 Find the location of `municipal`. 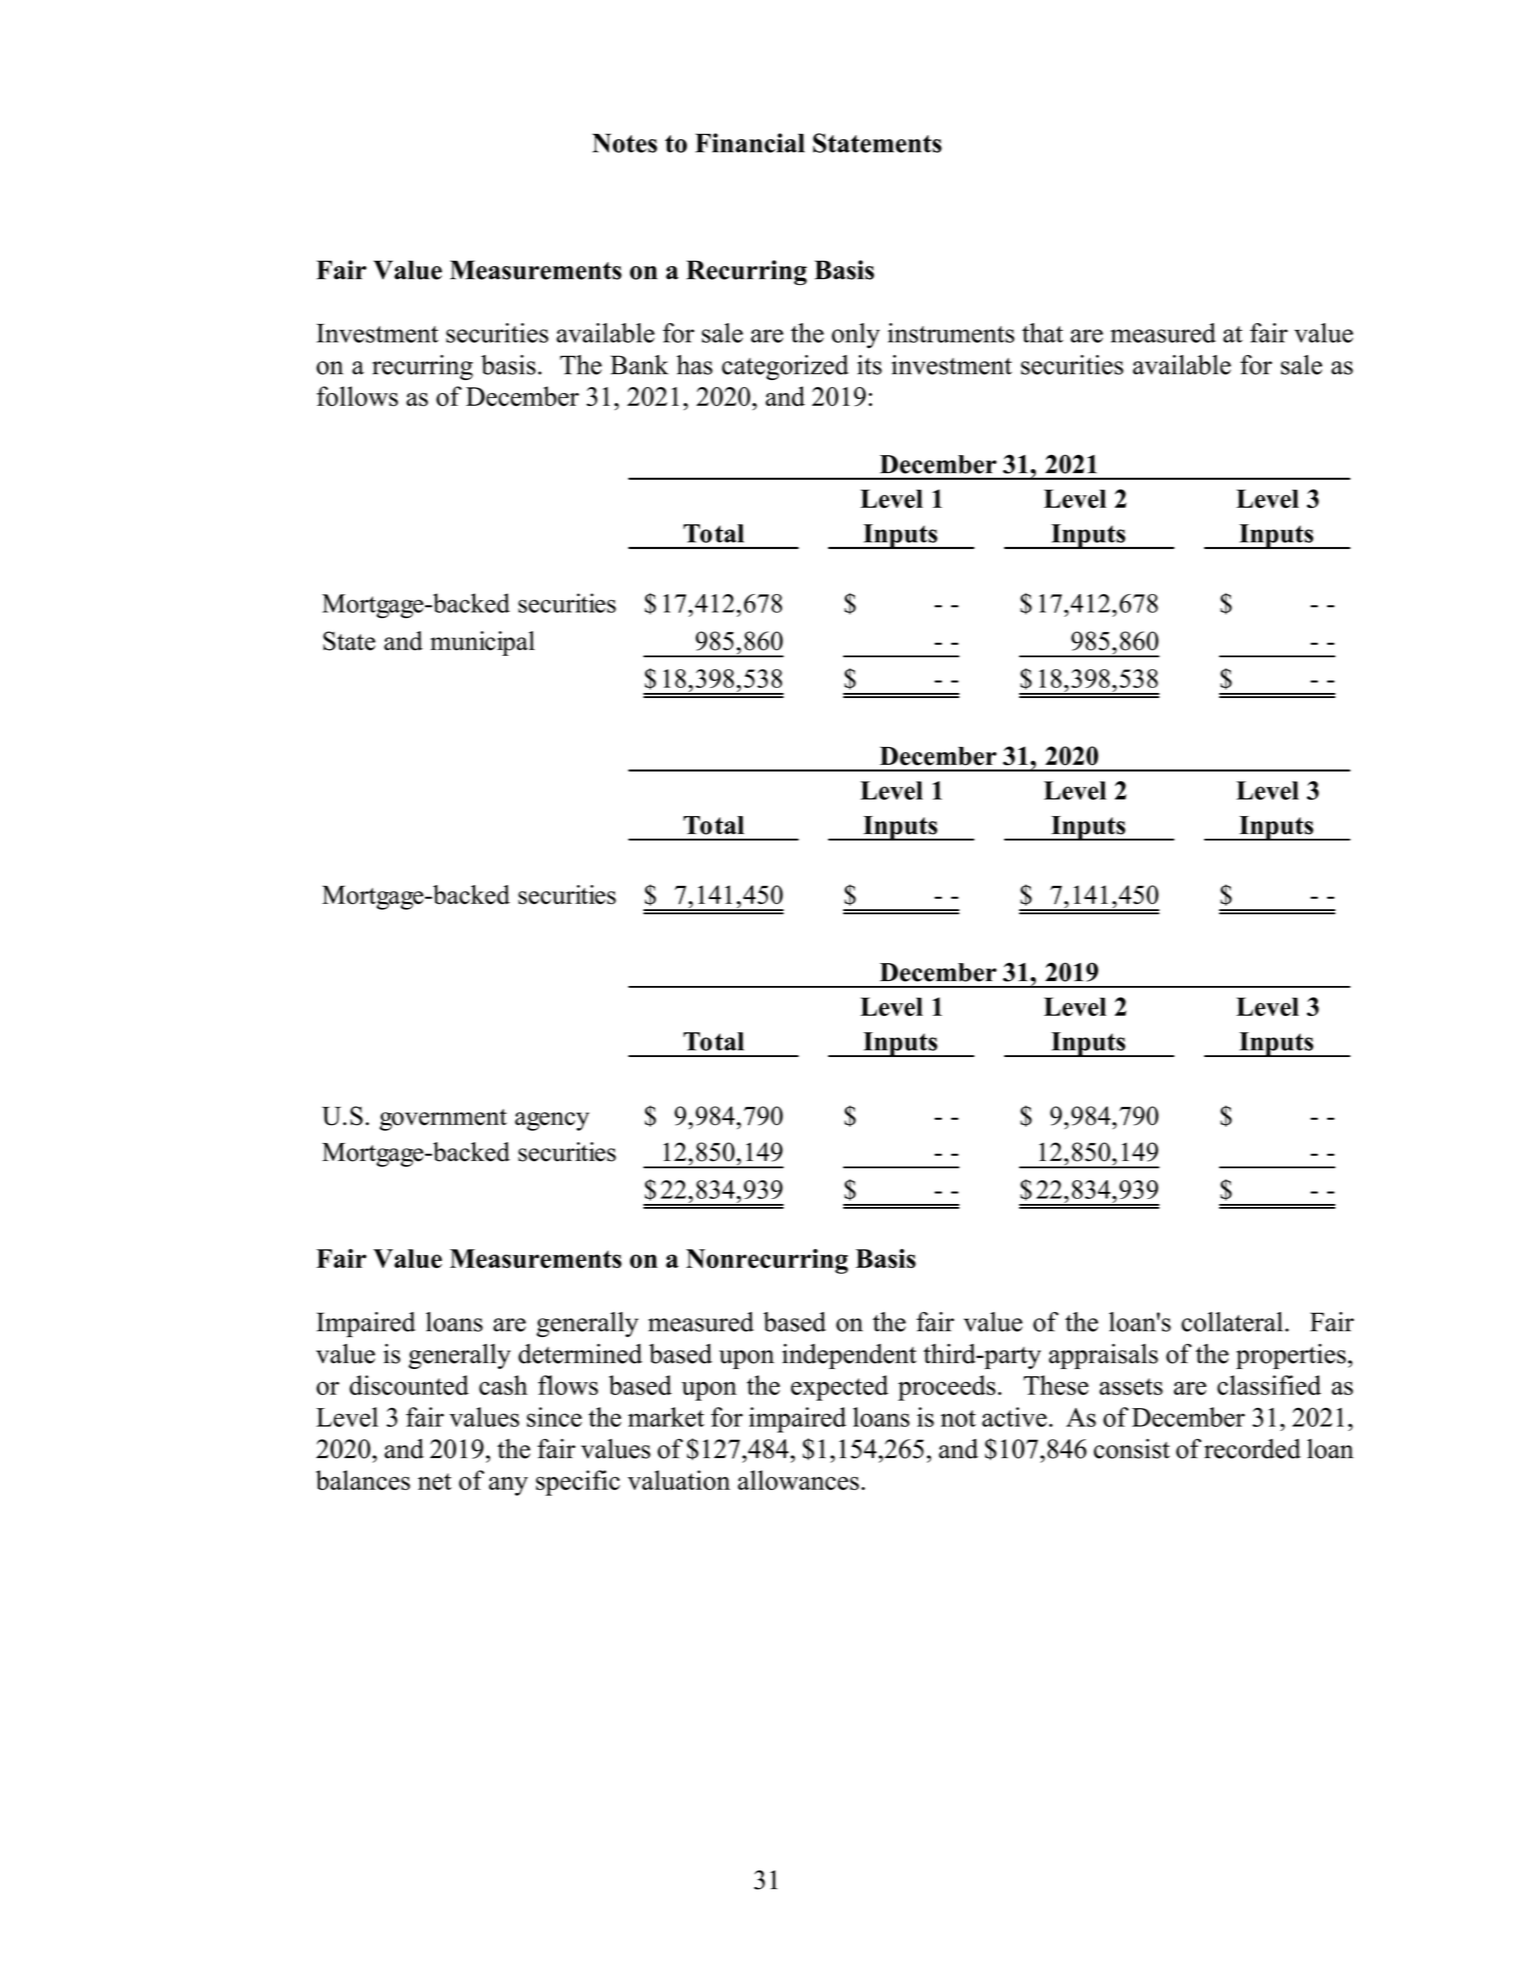

municipal is located at coordinates (482, 643).
